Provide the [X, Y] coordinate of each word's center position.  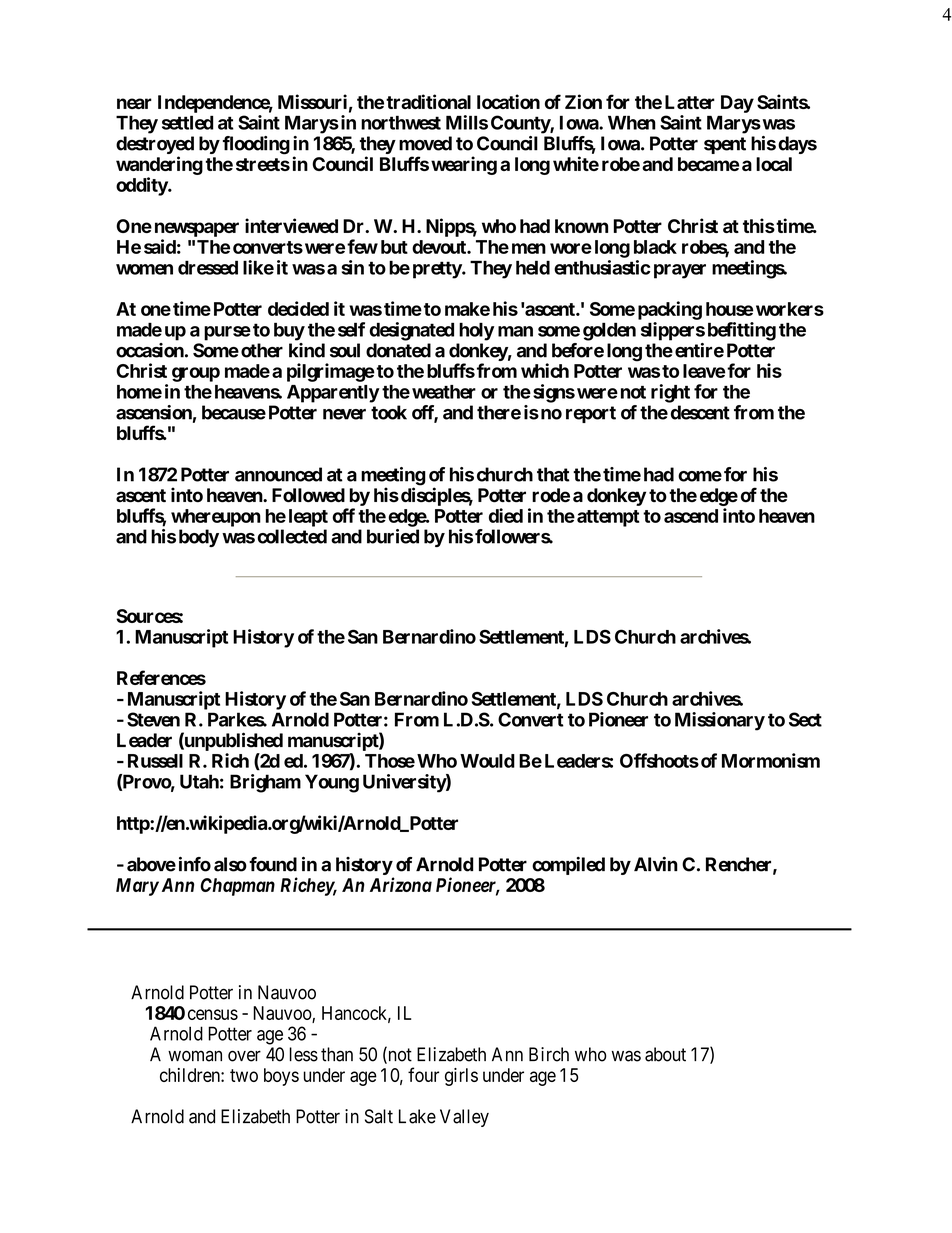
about [665, 1054]
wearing [464, 165]
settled [187, 122]
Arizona [401, 884]
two [244, 1075]
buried [393, 536]
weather [444, 392]
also [230, 864]
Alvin [656, 864]
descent [700, 412]
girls [461, 1077]
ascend [691, 516]
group [196, 374]
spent [725, 145]
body [199, 538]
